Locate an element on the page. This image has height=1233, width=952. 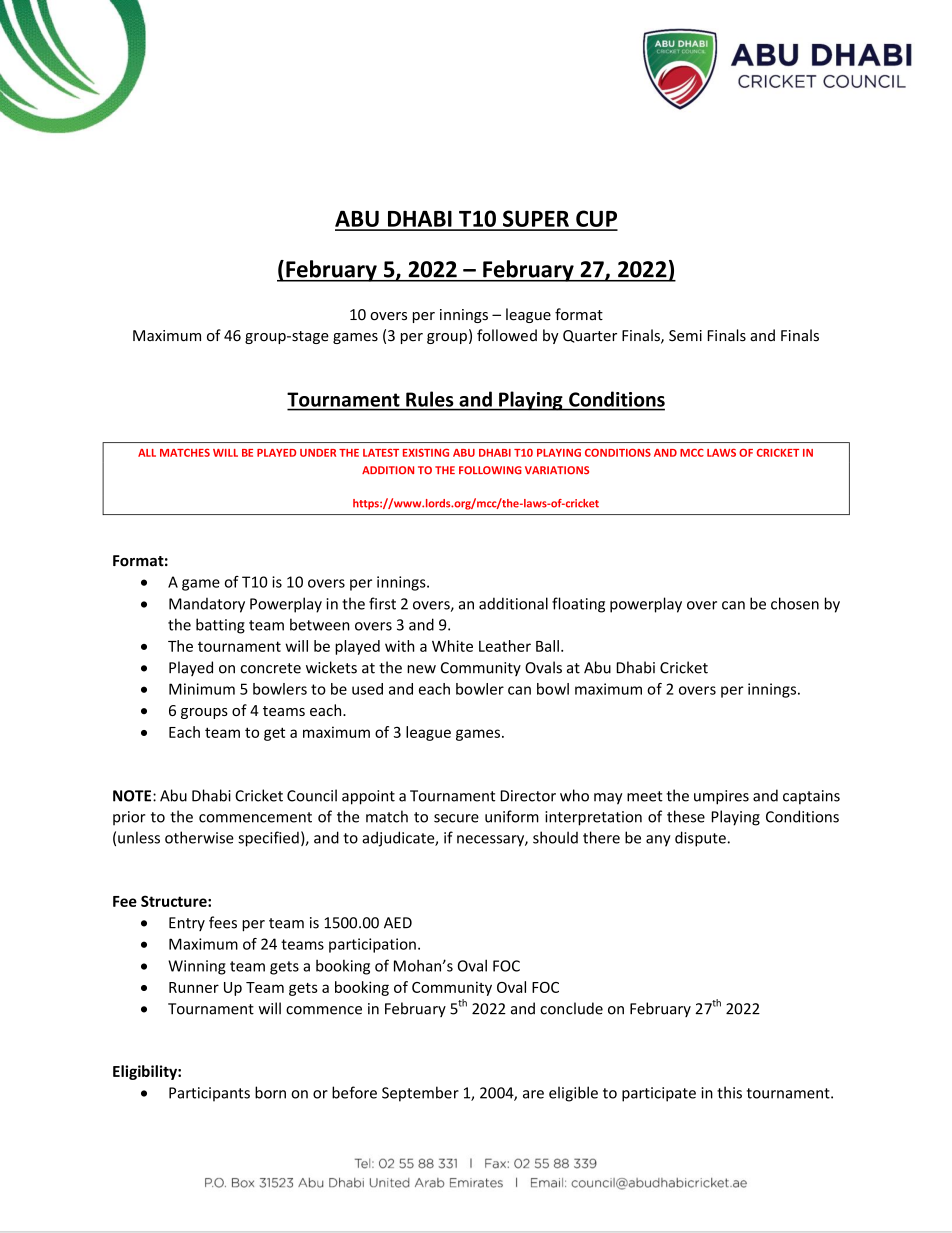
Mandatory is located at coordinates (207, 605).
